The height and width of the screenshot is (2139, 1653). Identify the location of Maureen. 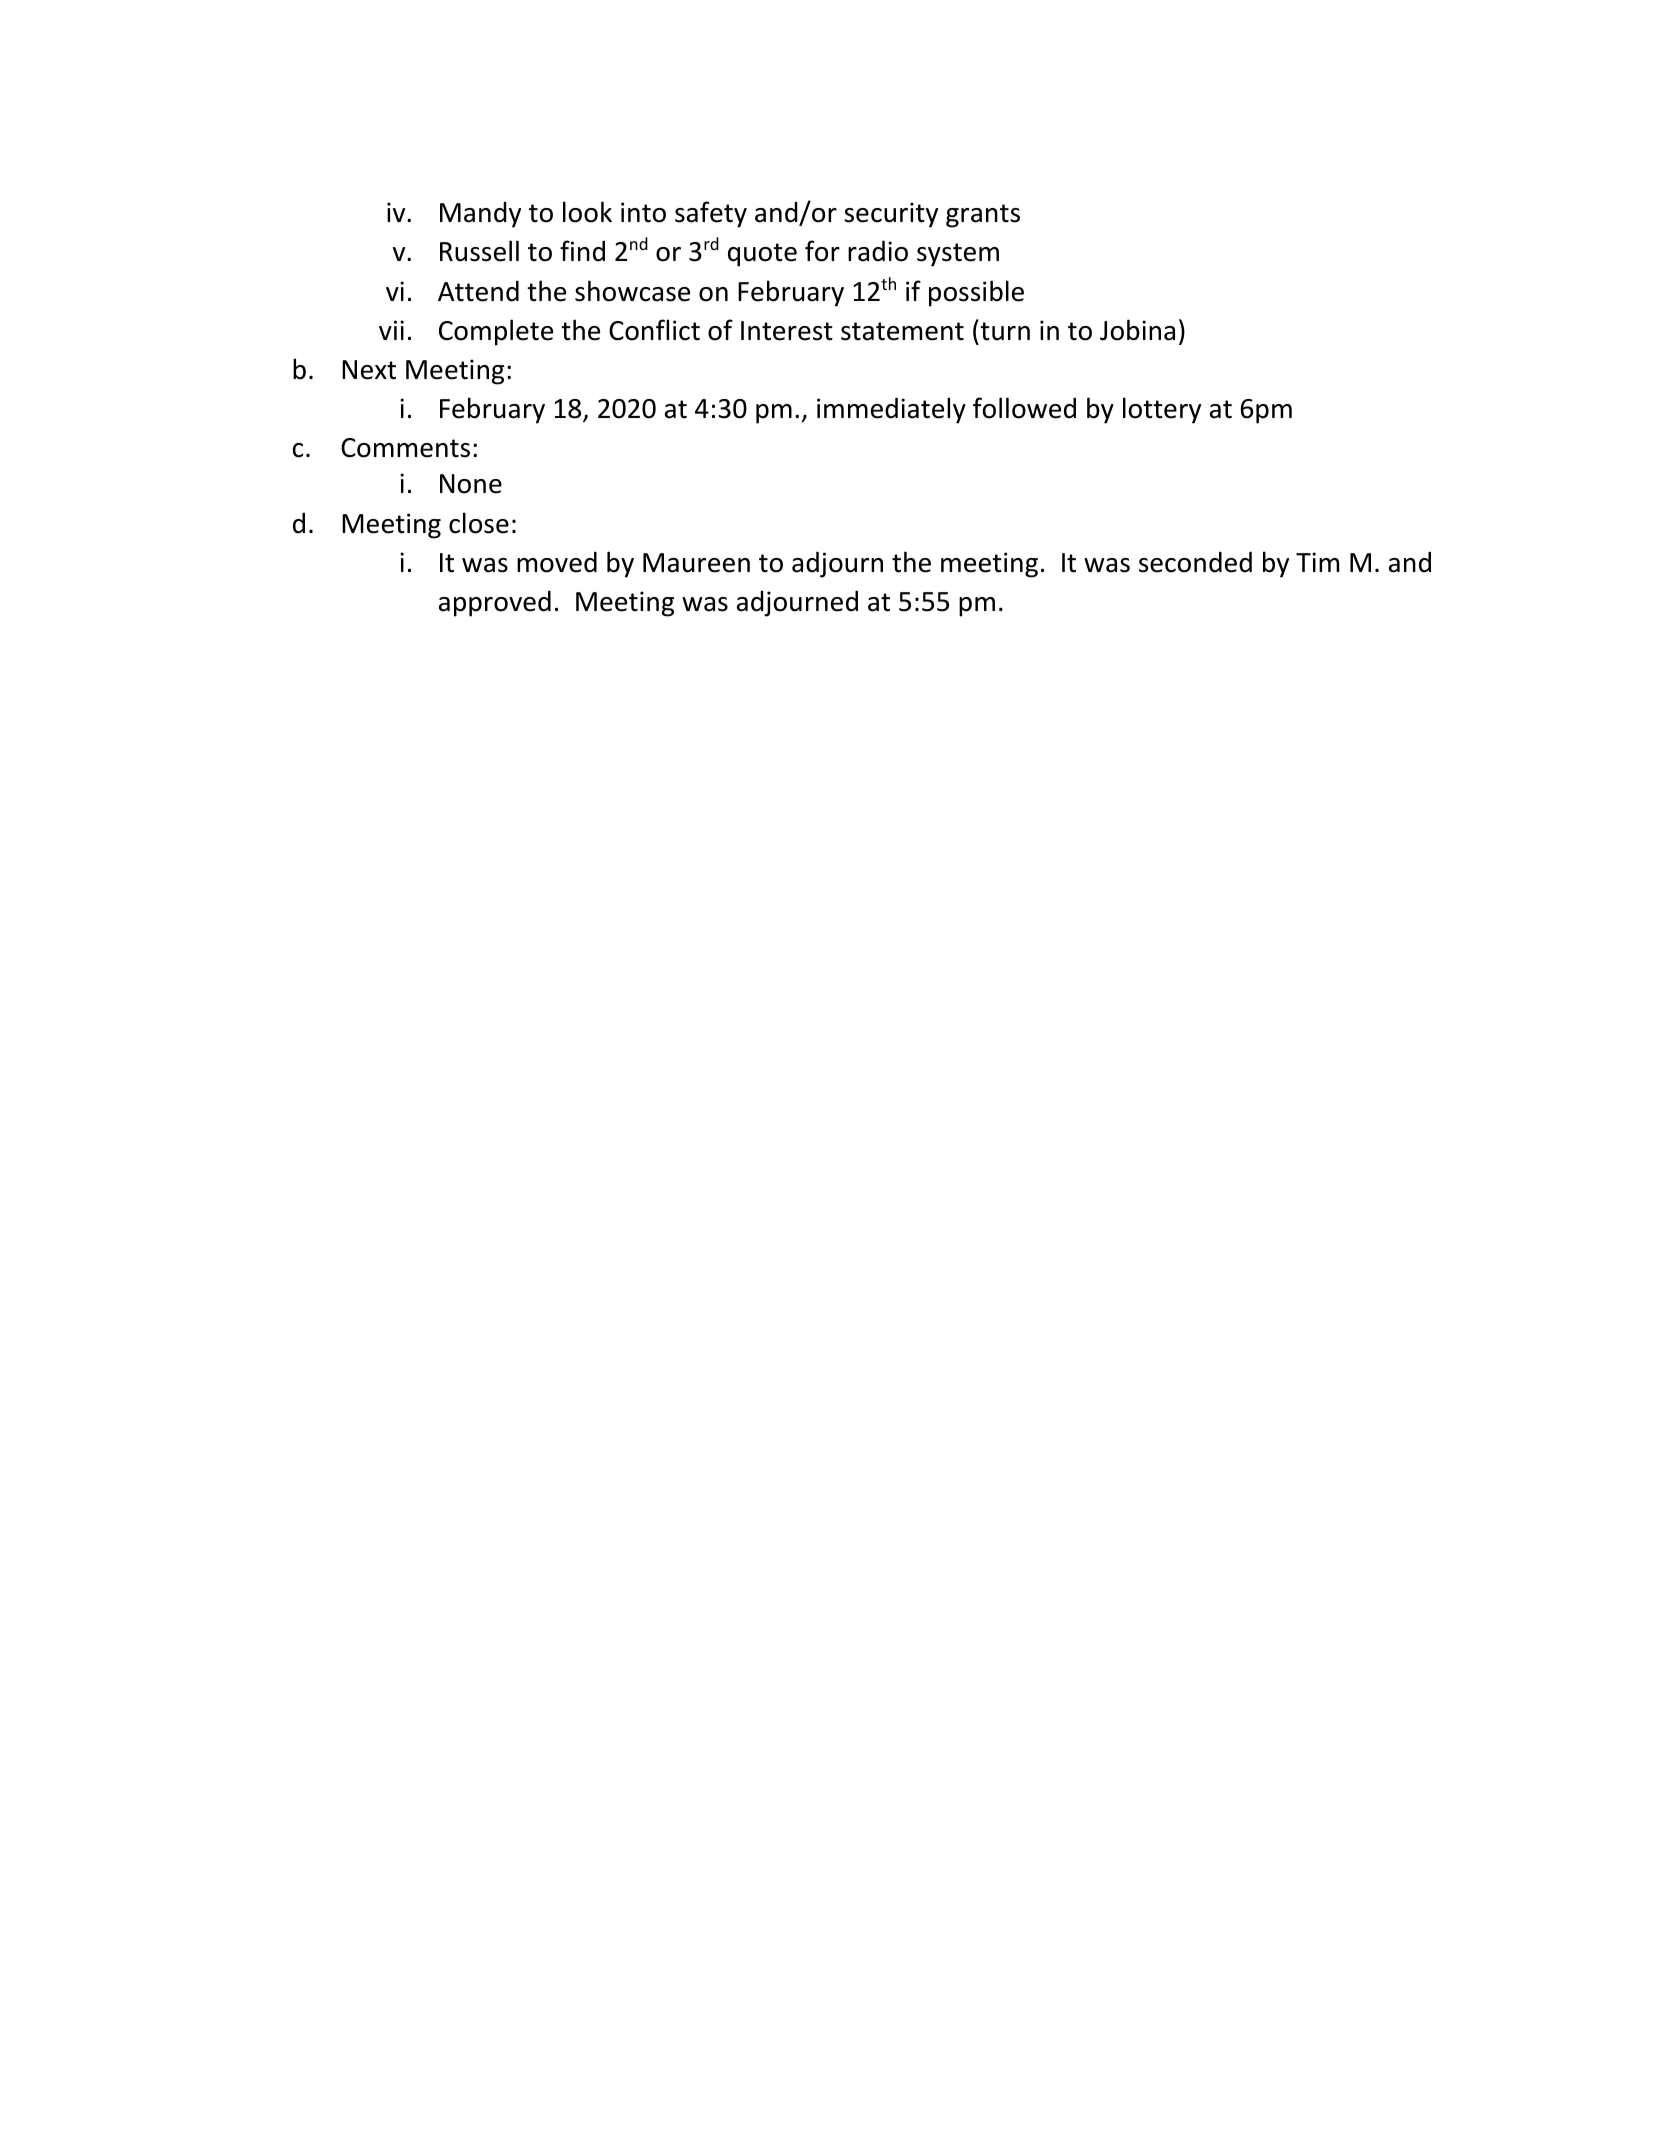
(696, 563).
